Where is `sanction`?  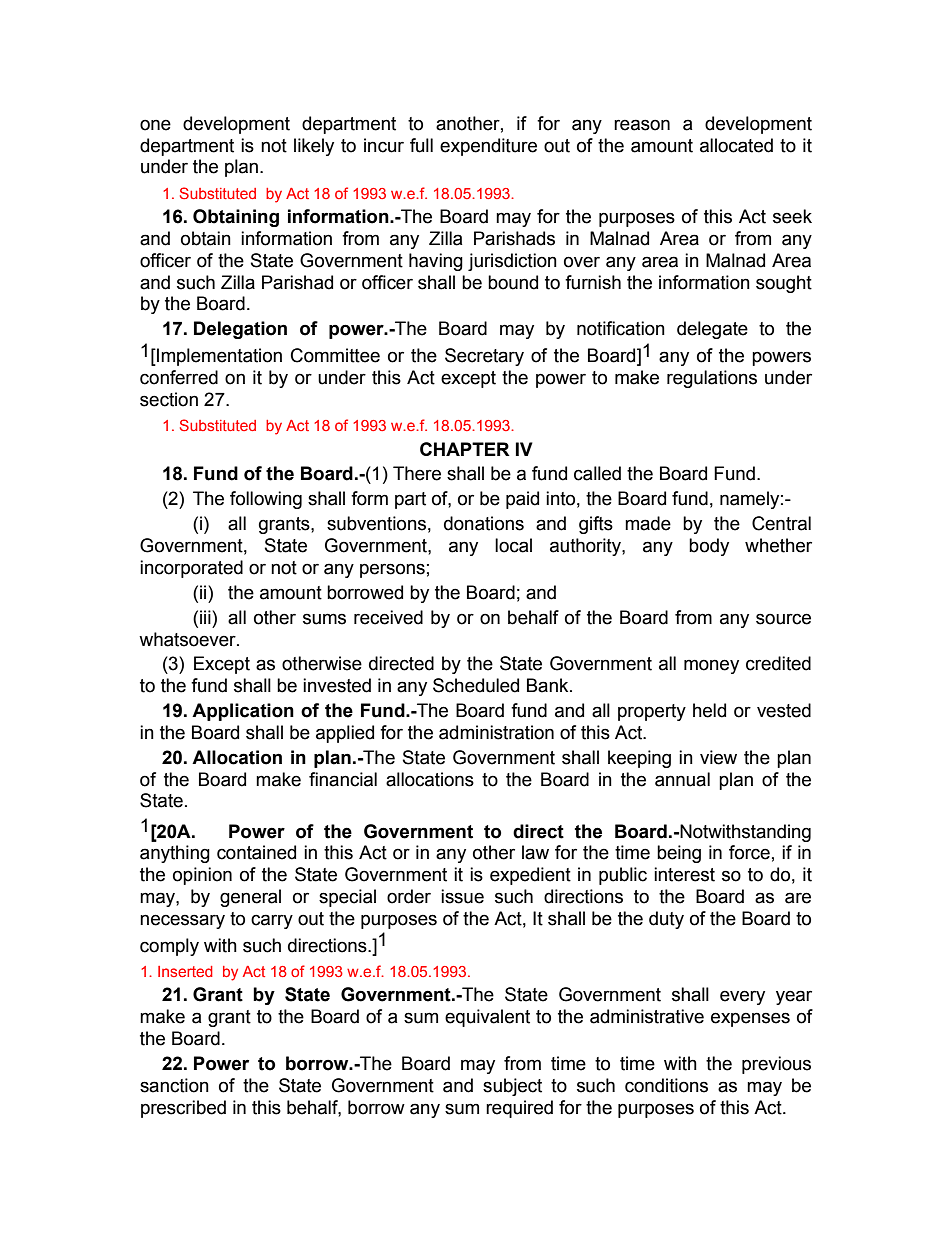
sanction is located at coordinates (174, 1085).
